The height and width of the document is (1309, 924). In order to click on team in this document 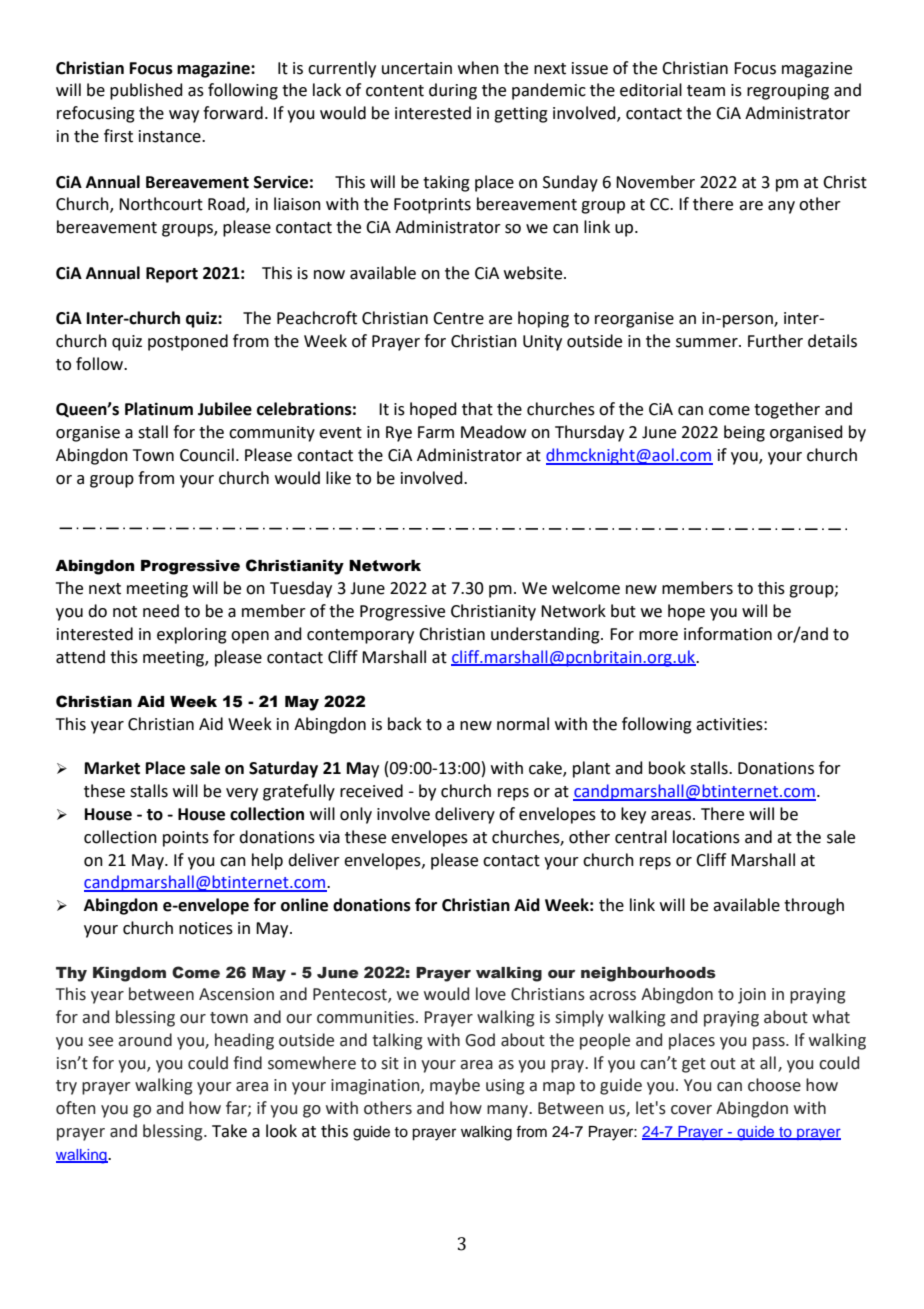, I will do `click(706, 91)`.
